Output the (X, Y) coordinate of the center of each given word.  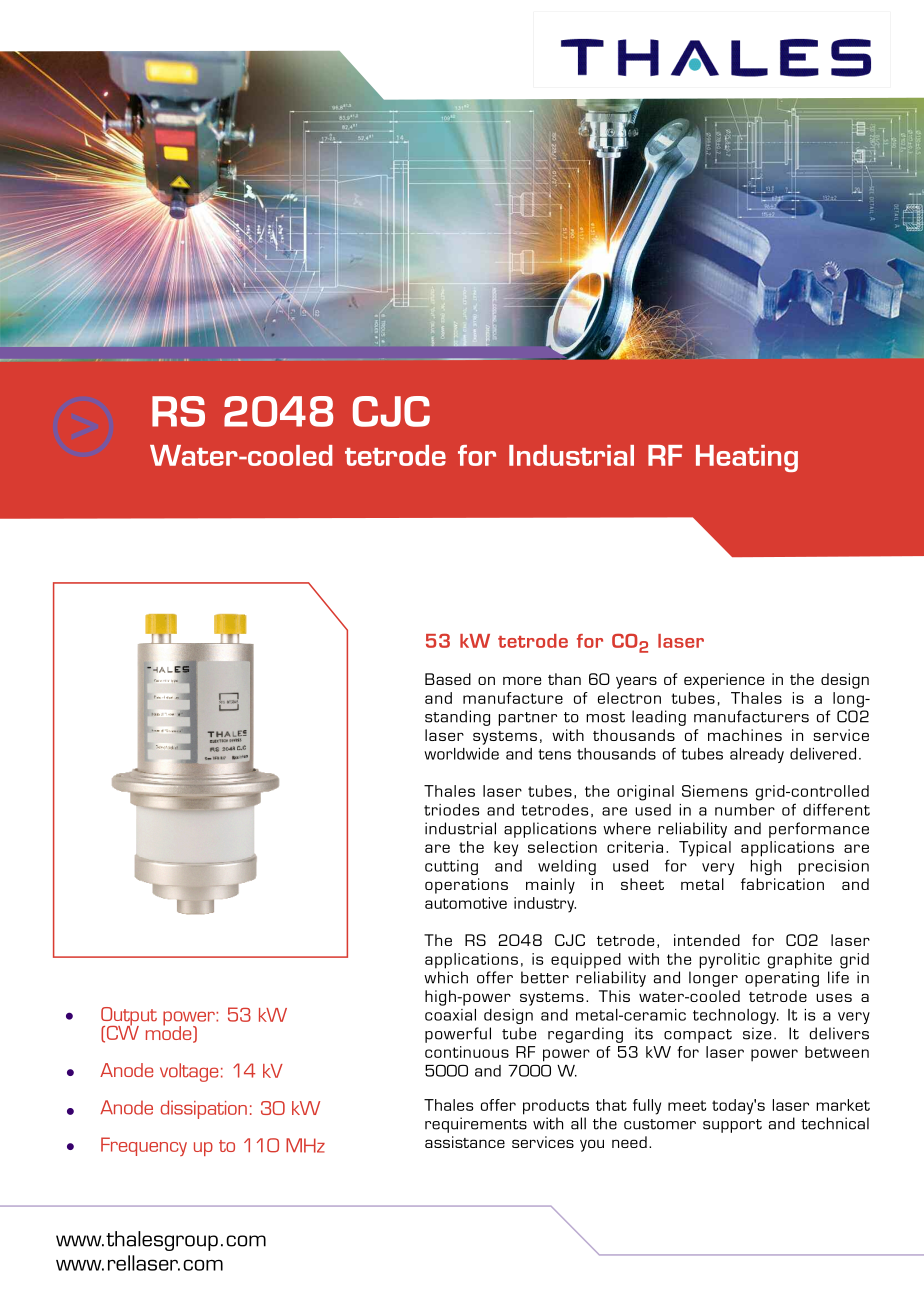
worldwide (461, 754)
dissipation (204, 1109)
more (522, 680)
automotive (466, 903)
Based (448, 679)
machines (745, 735)
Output (129, 1017)
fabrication (782, 884)
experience (724, 681)
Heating (747, 458)
